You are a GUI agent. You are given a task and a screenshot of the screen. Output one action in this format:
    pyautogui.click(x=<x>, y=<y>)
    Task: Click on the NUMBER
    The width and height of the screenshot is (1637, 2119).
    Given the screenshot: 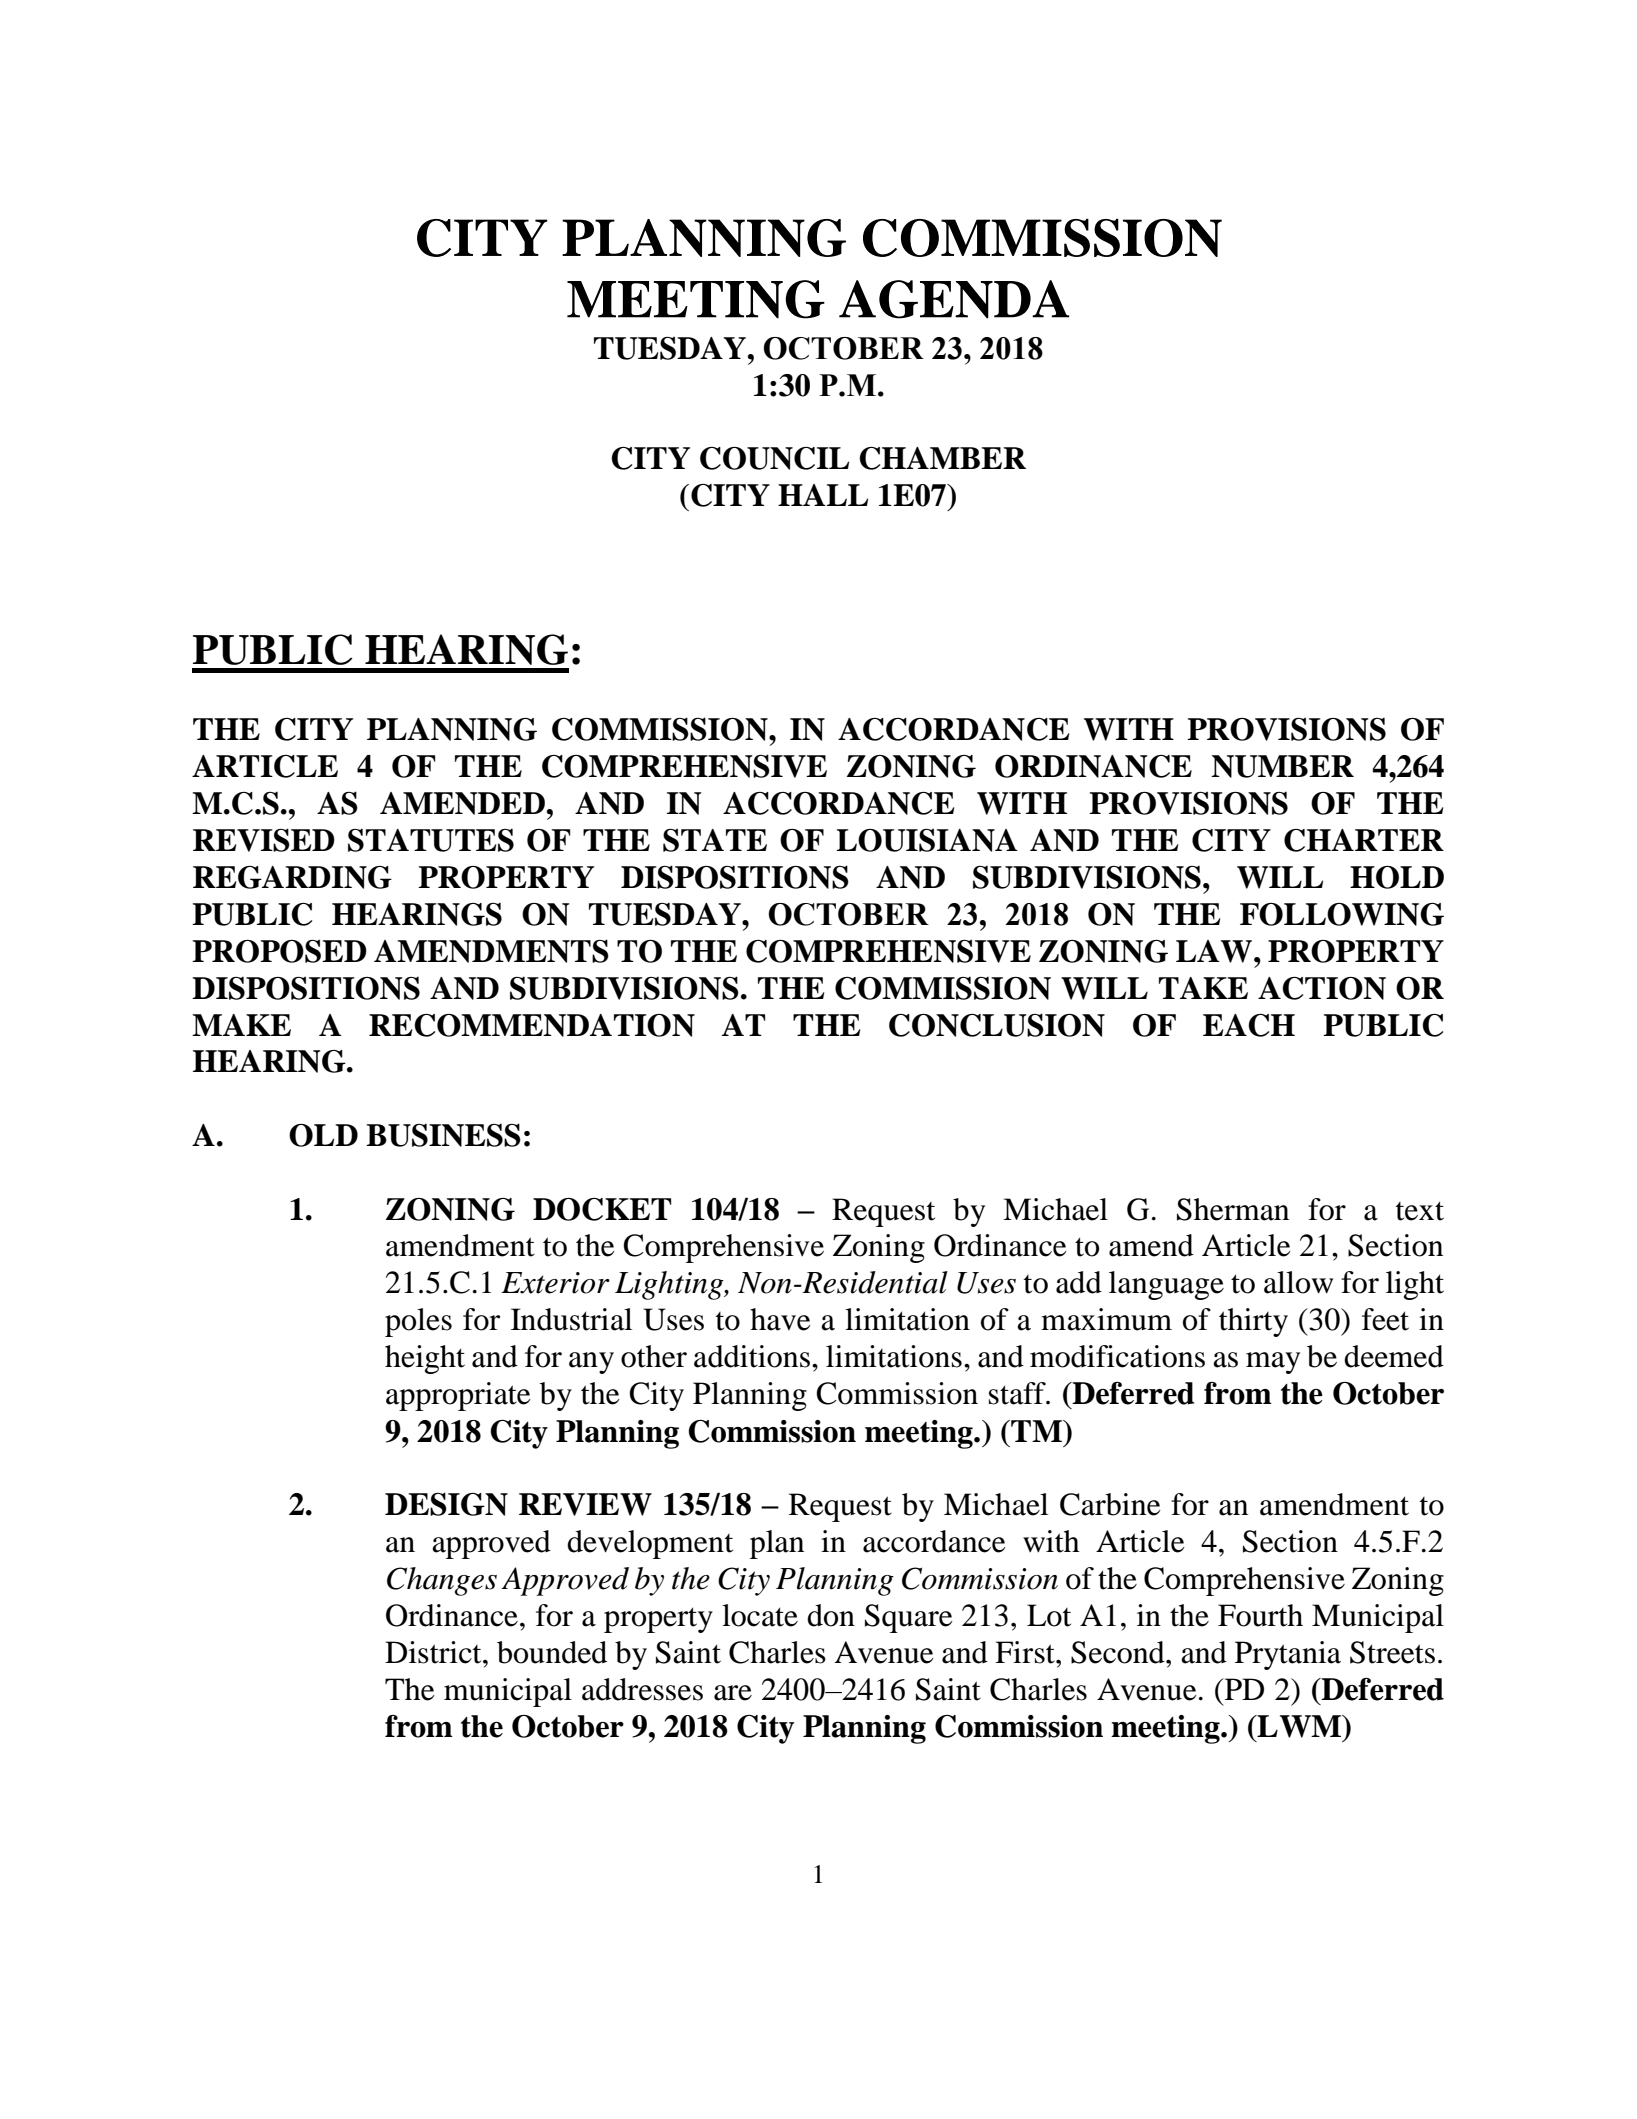 What is the action you would take?
    pyautogui.click(x=1282, y=766)
